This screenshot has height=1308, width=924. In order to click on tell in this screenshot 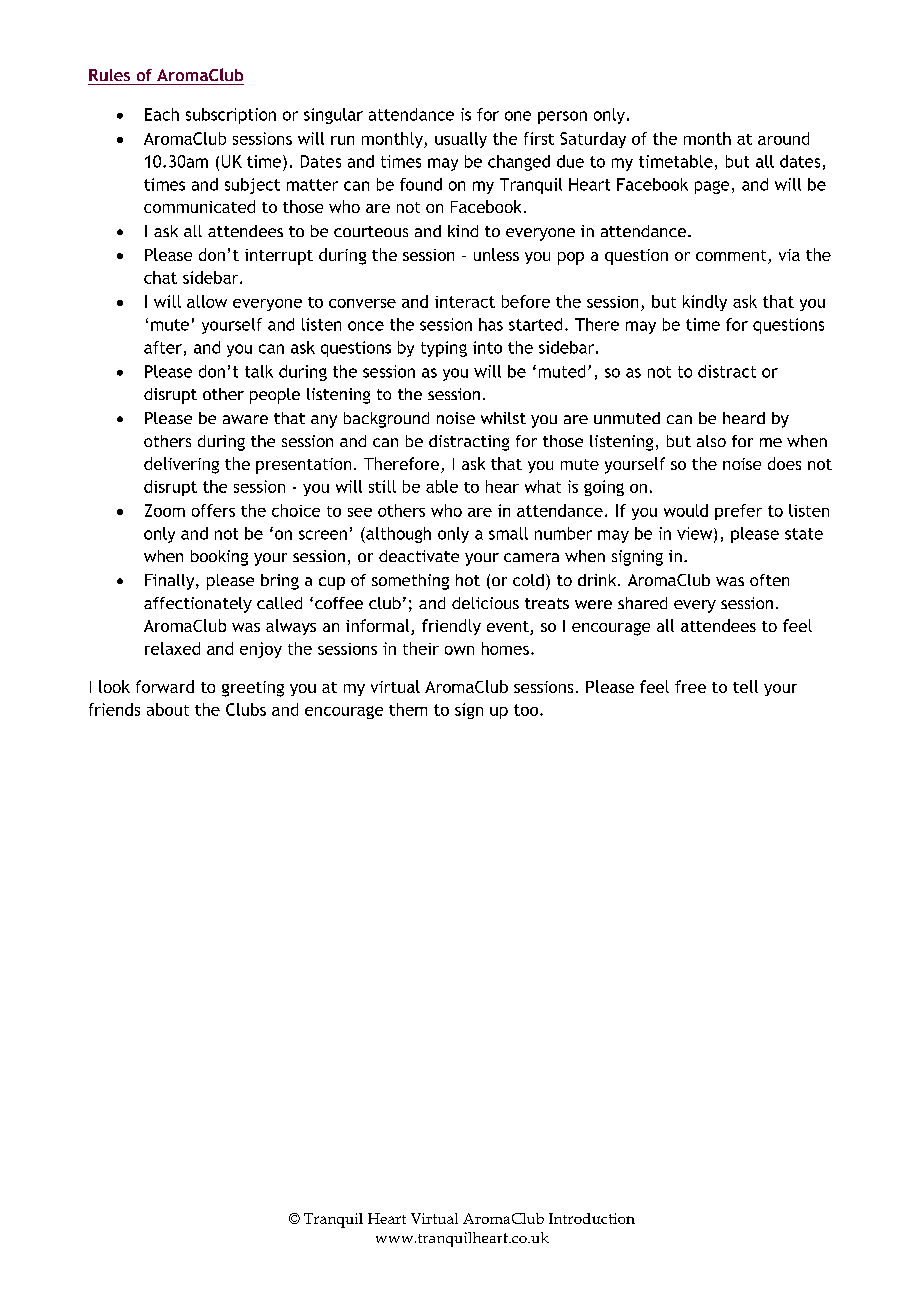, I will do `click(745, 686)`.
